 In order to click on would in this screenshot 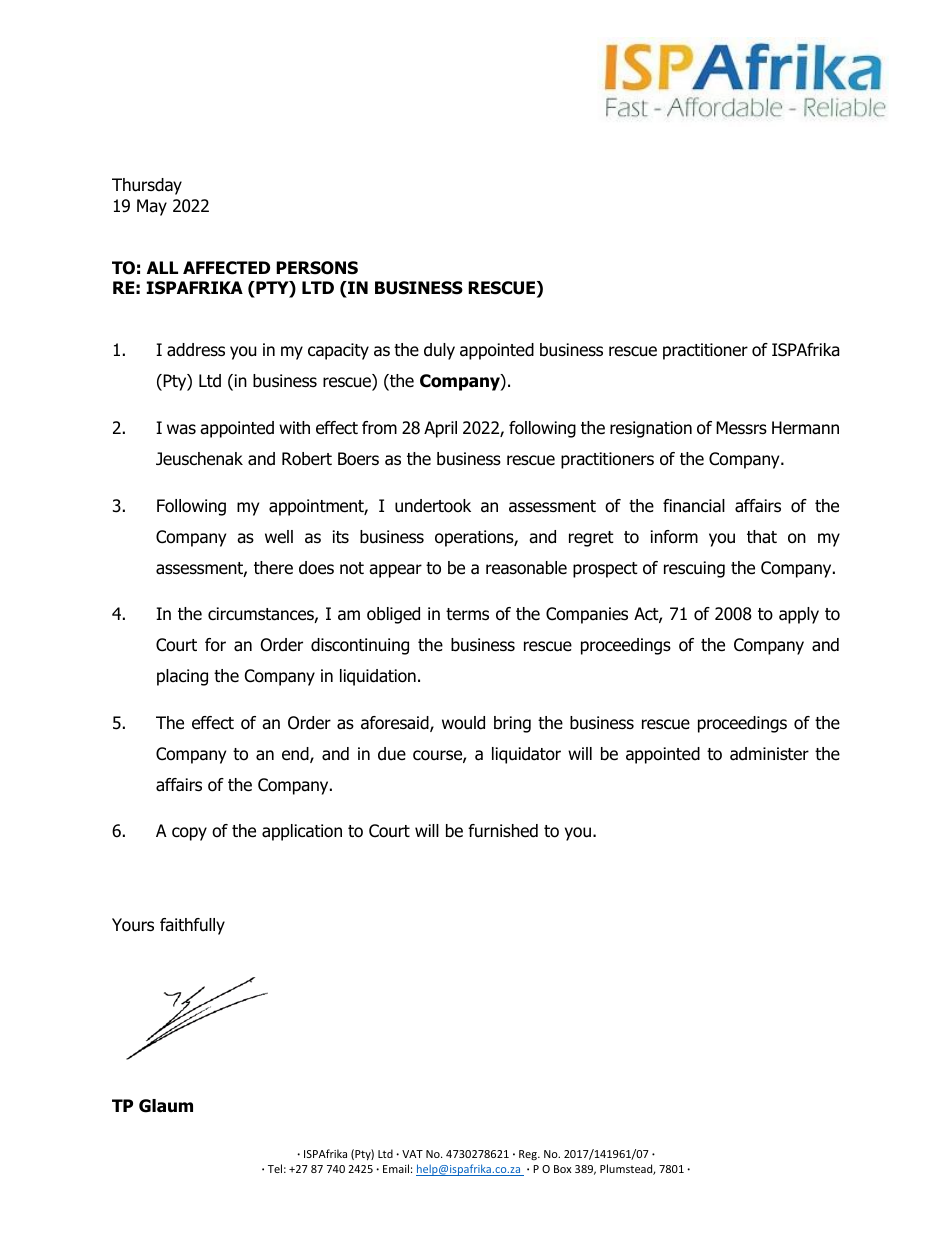, I will do `click(463, 723)`.
